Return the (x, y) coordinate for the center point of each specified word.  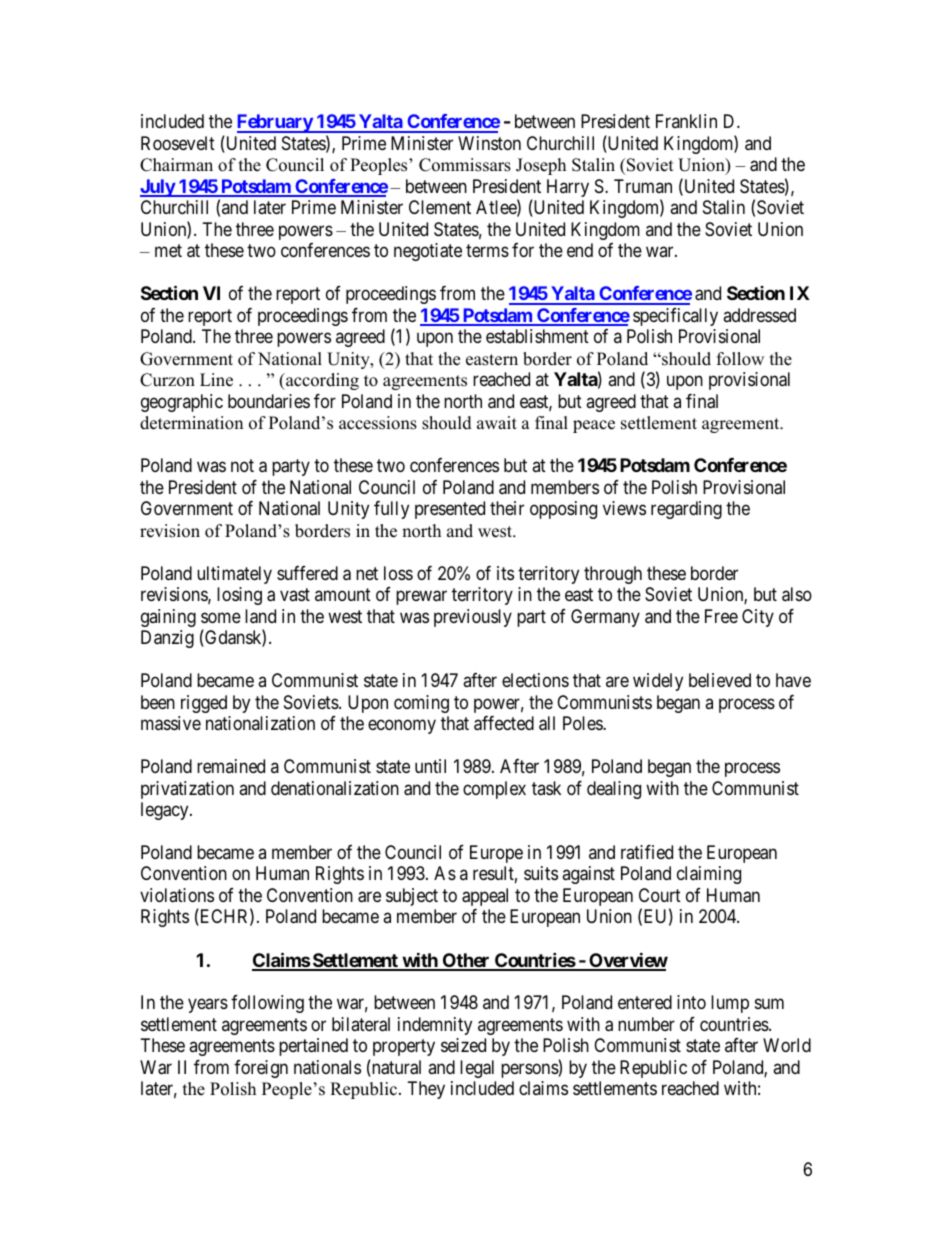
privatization (187, 790)
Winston (489, 143)
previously (473, 618)
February (275, 123)
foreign (261, 1069)
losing (239, 596)
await (497, 422)
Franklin (686, 121)
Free (721, 616)
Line (216, 380)
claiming (709, 875)
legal (477, 1069)
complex (494, 790)
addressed (759, 315)
